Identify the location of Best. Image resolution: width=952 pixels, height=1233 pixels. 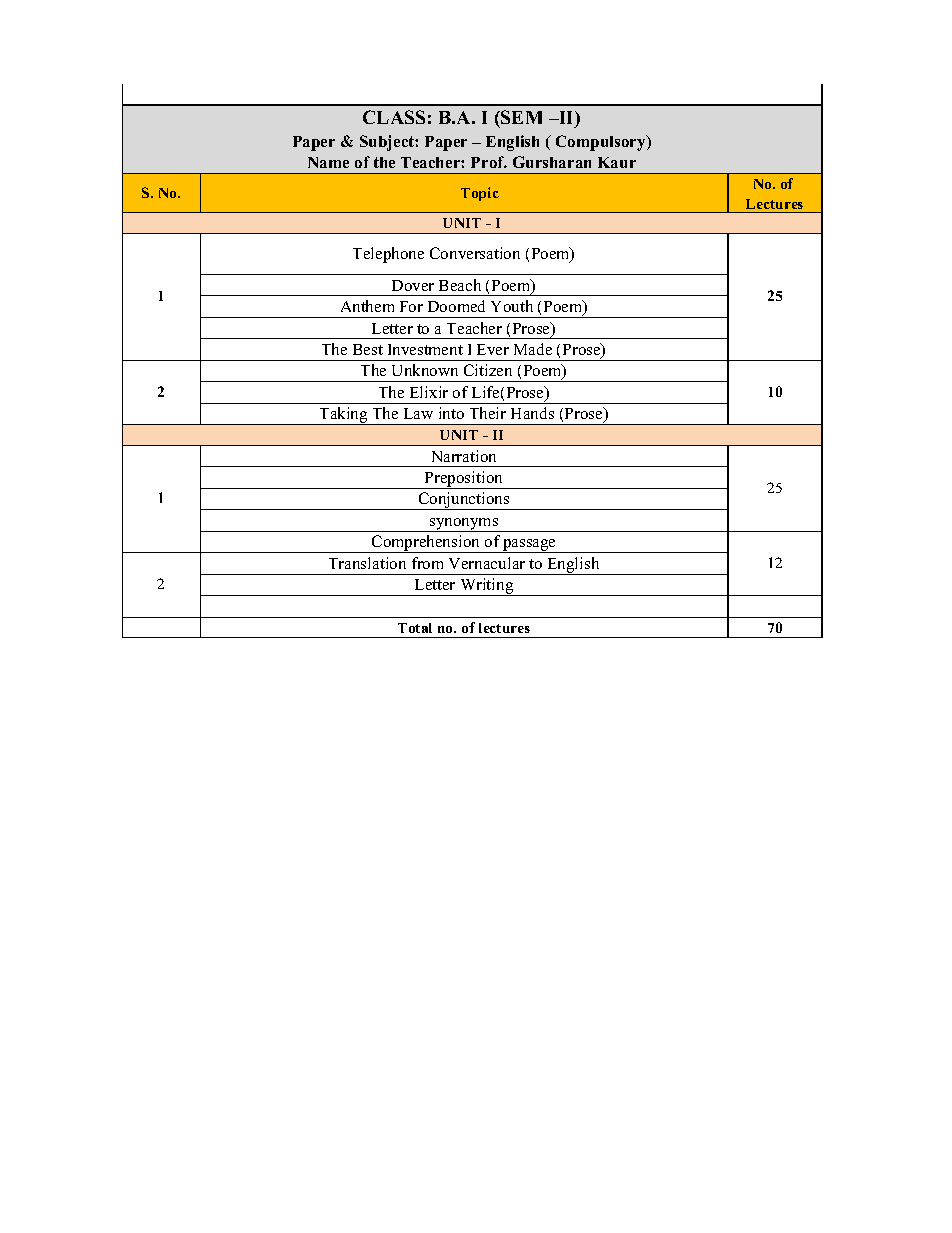
(368, 349).
